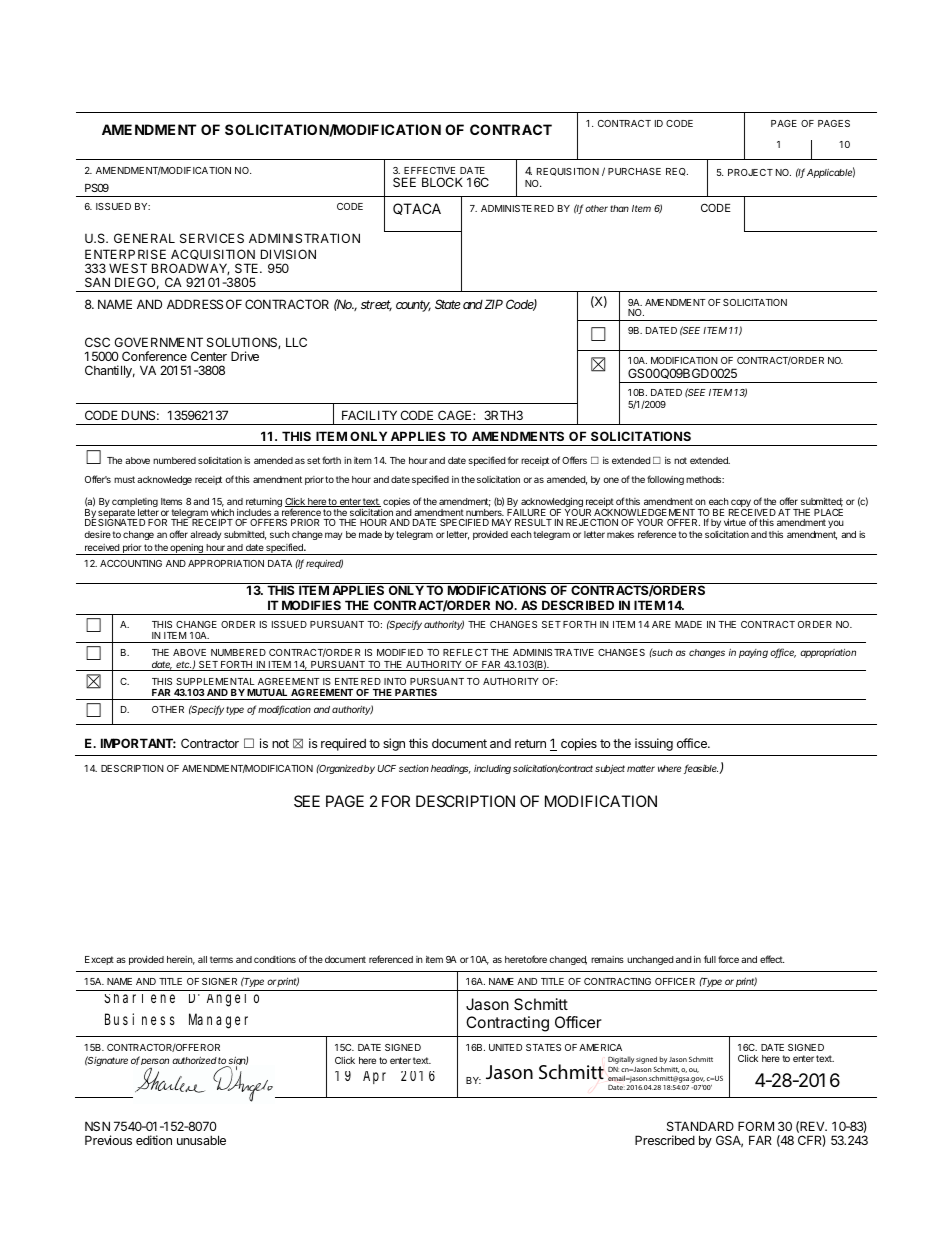 This screenshot has width=952, height=1233. What do you see at coordinates (212, 238) in the screenshot?
I see `SERVICES` at bounding box center [212, 238].
